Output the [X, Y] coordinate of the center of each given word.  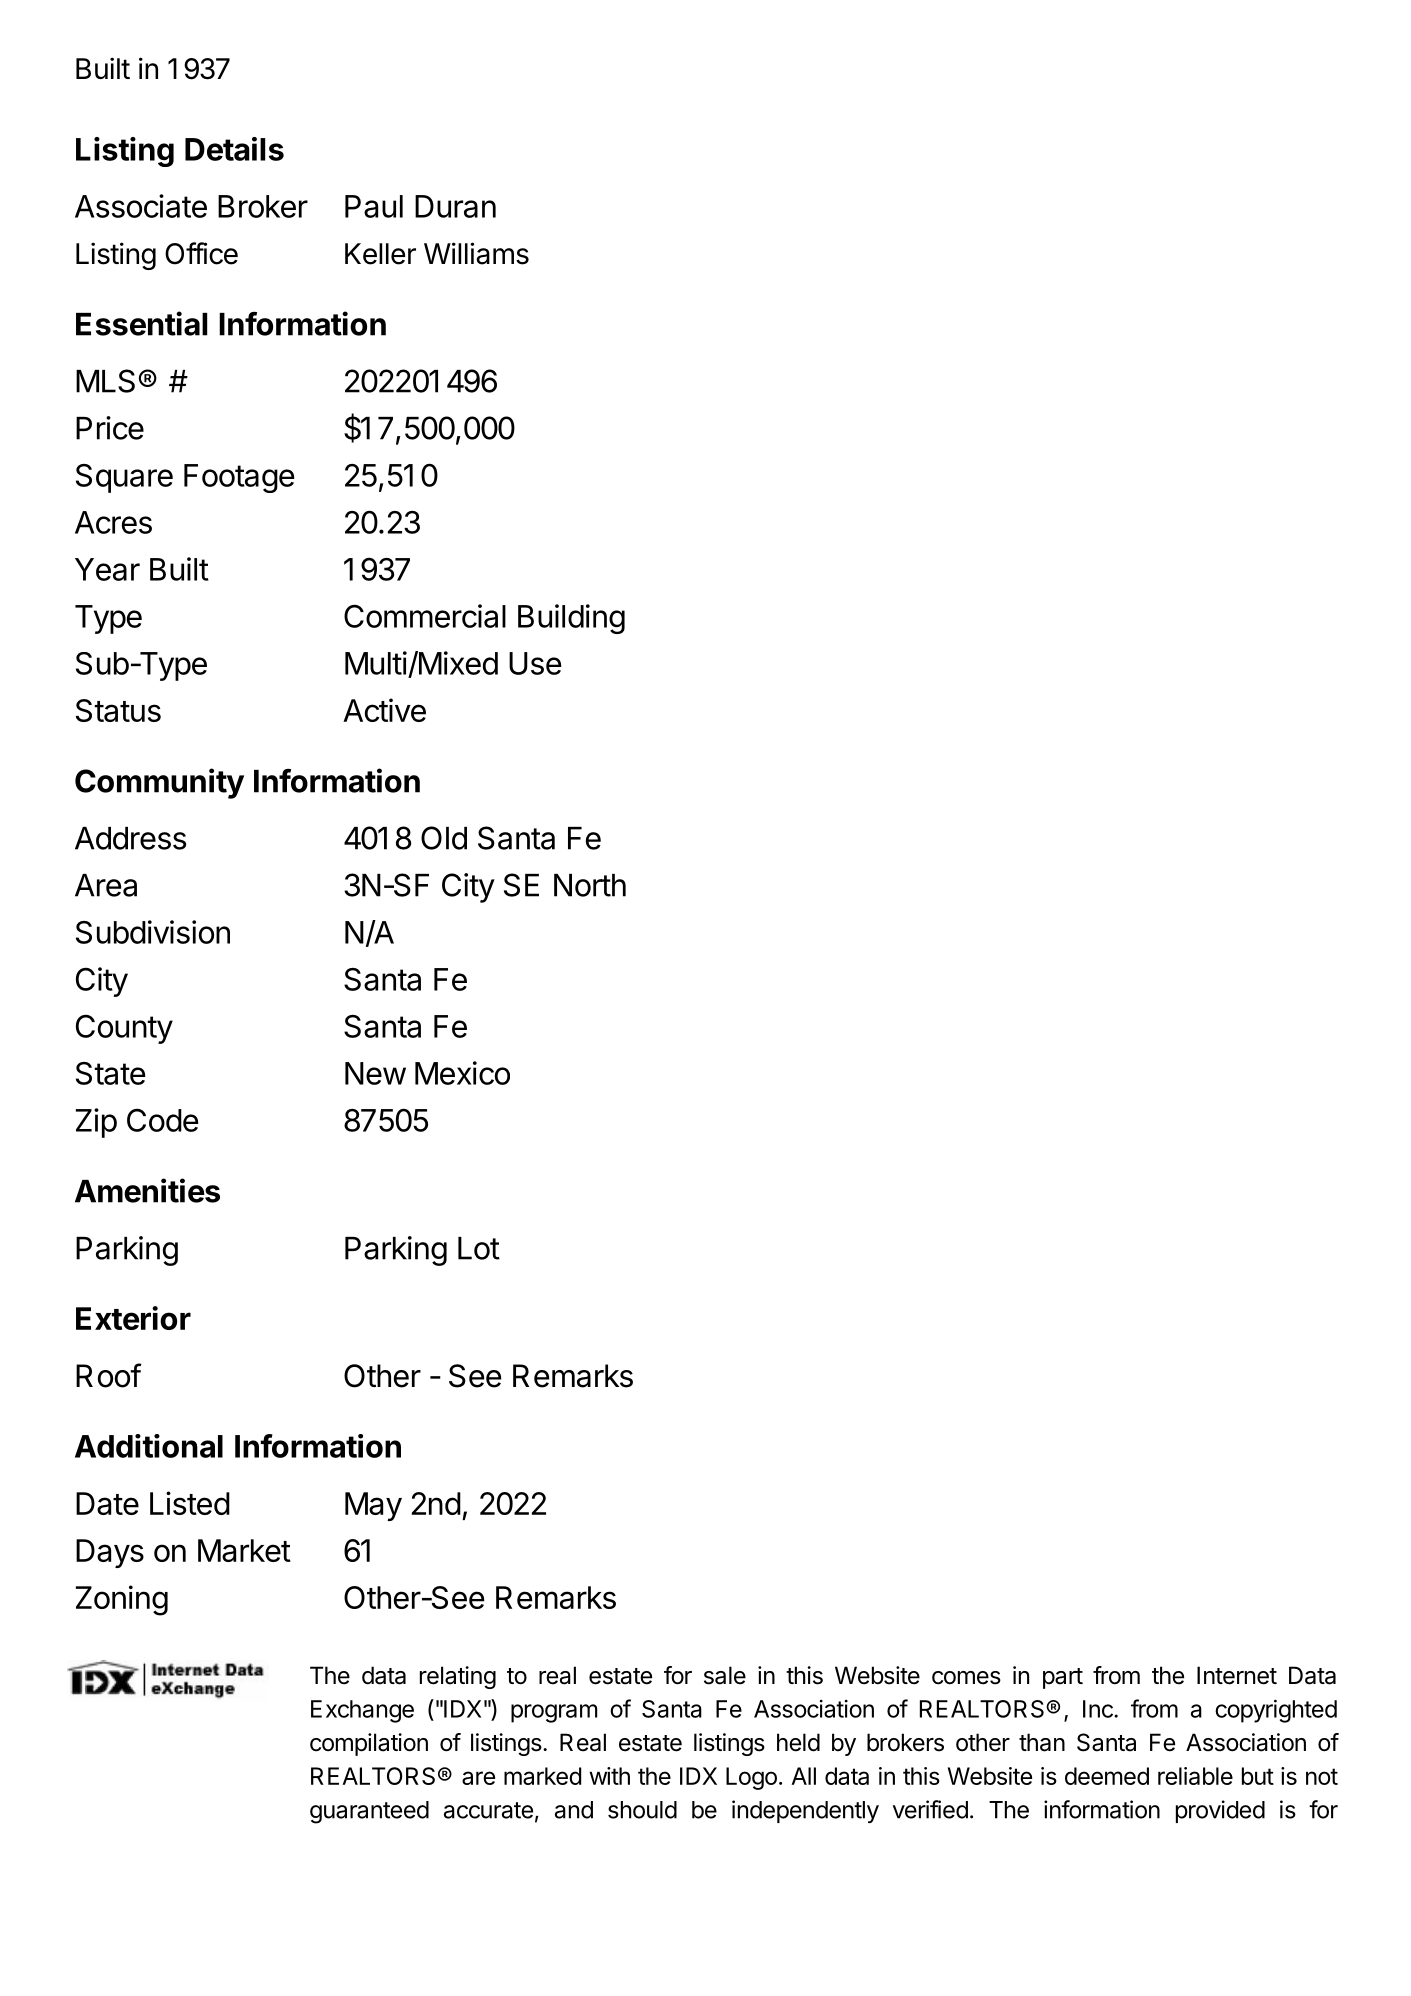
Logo [751, 1778]
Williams [476, 253]
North [590, 885]
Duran [455, 206]
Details [234, 149]
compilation [369, 1744]
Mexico [462, 1073]
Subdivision [153, 932]
